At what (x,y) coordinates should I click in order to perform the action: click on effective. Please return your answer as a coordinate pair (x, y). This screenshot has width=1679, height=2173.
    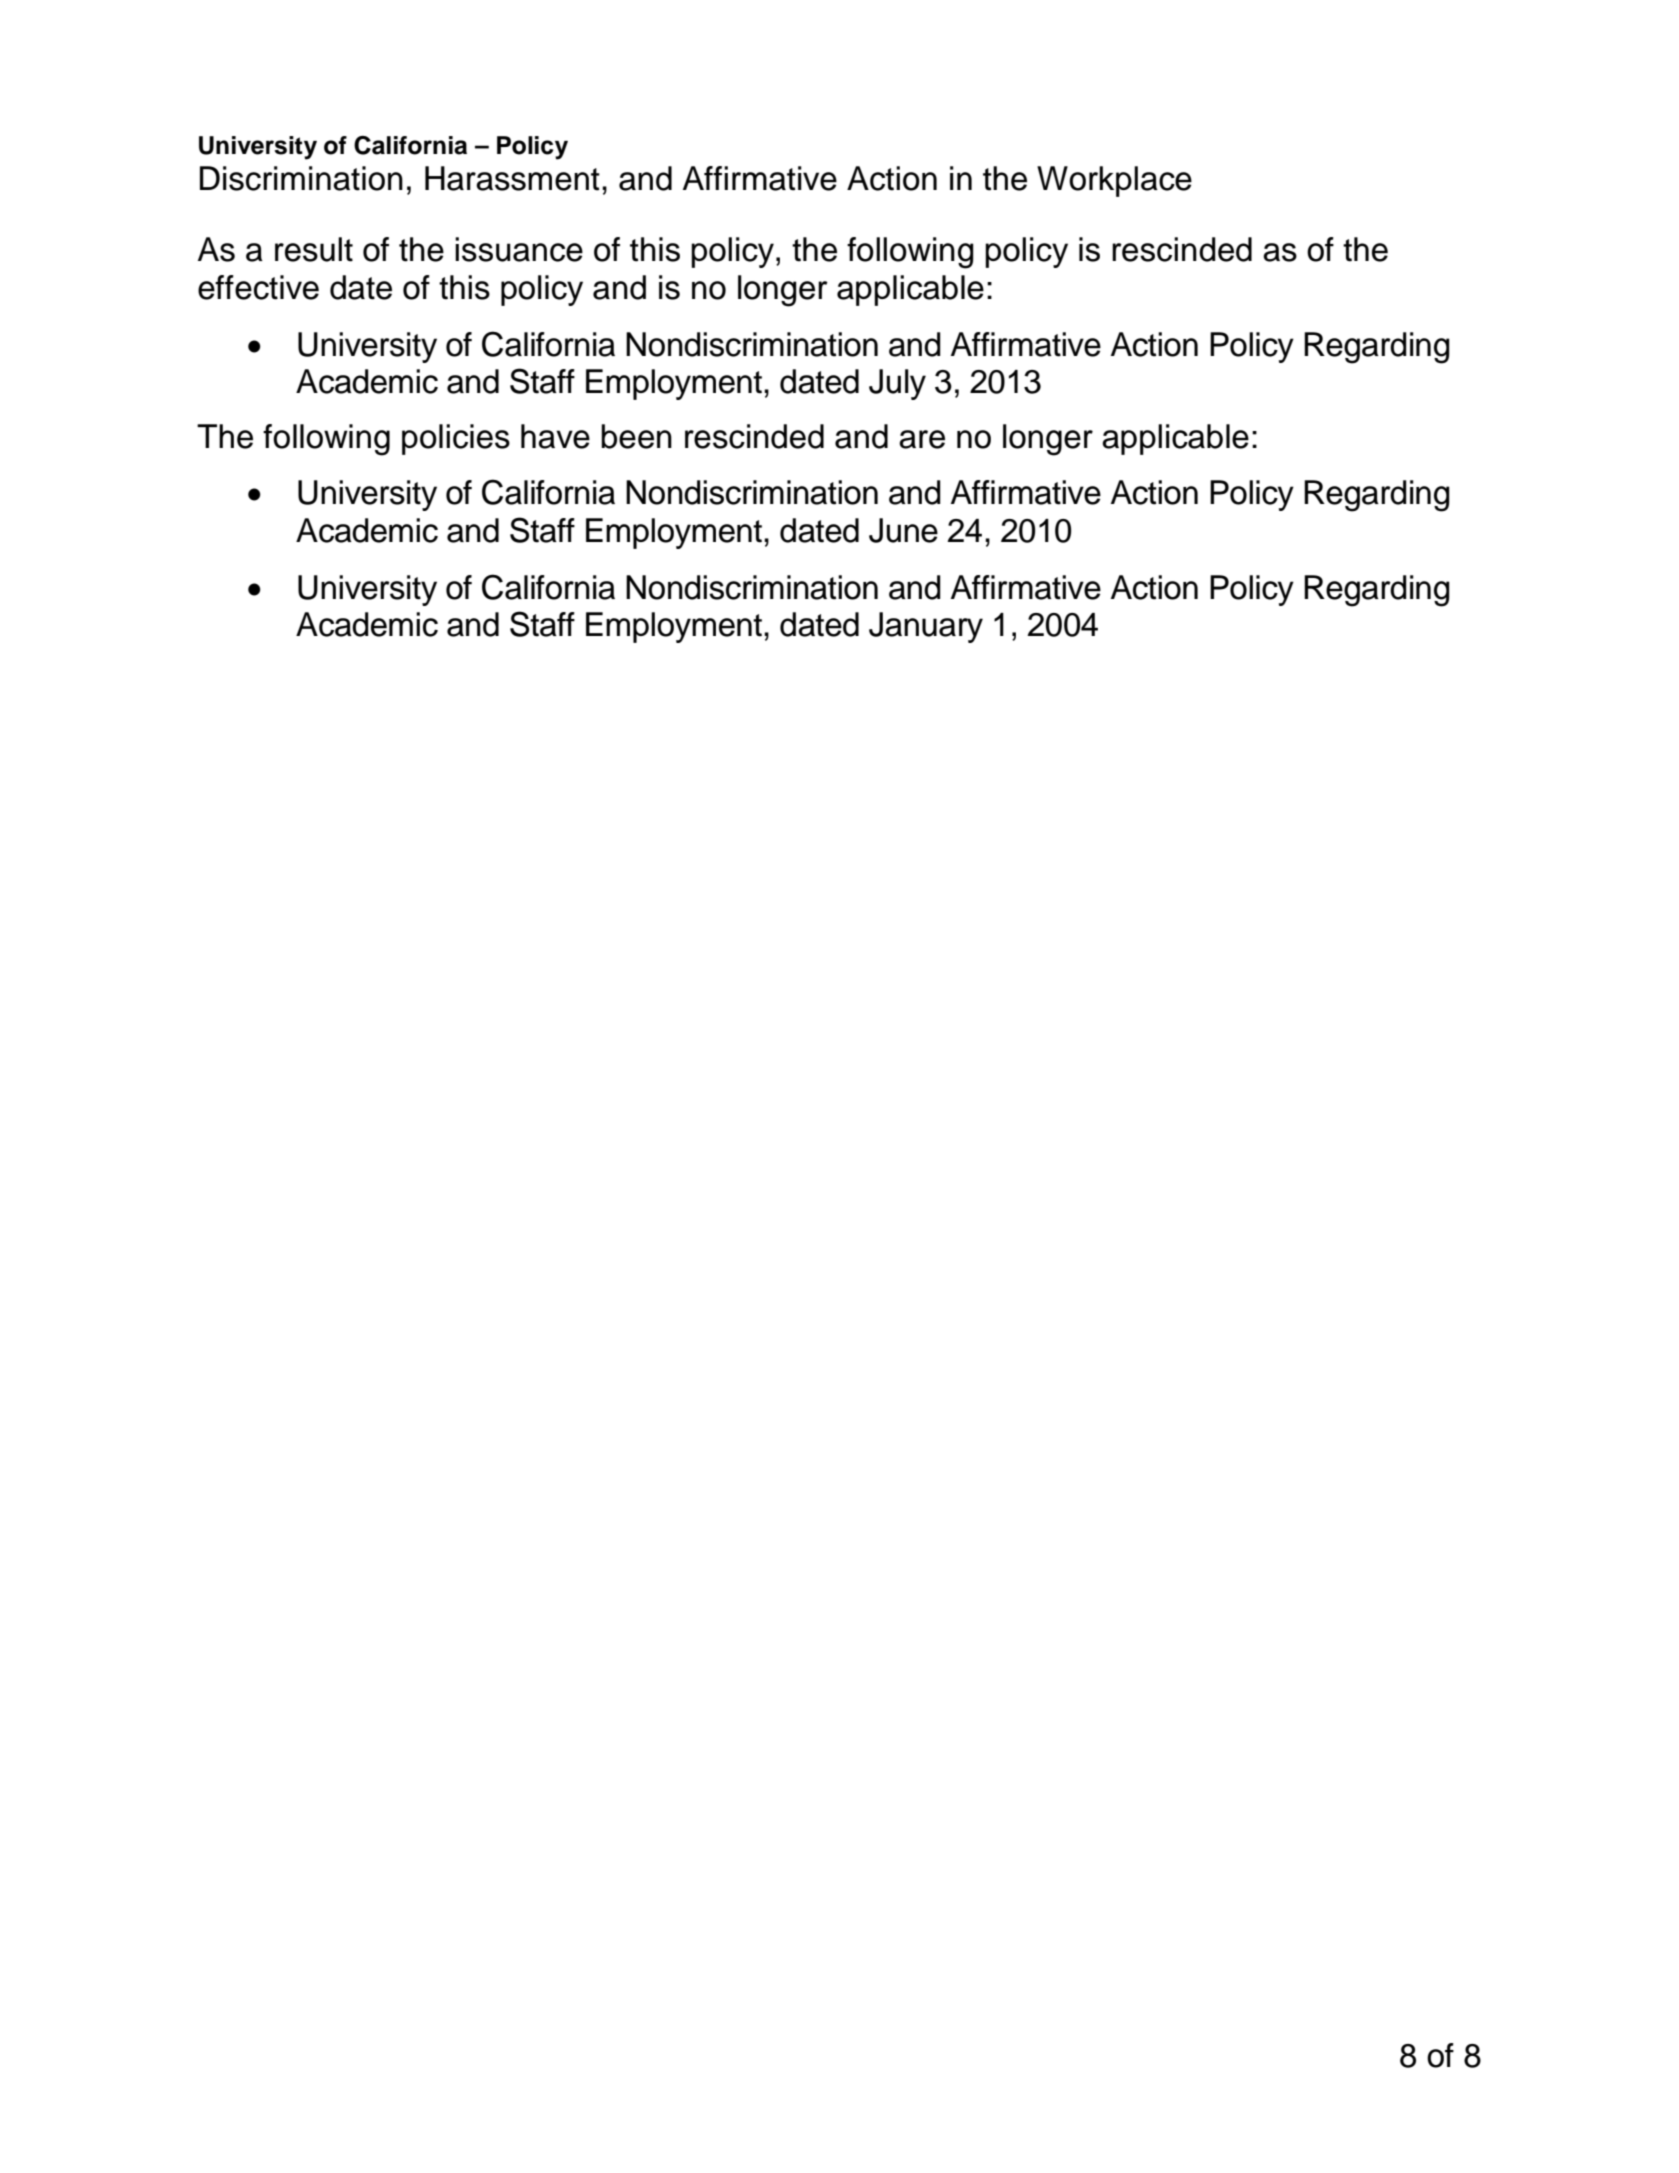
    Looking at the image, I should click on (258, 287).
